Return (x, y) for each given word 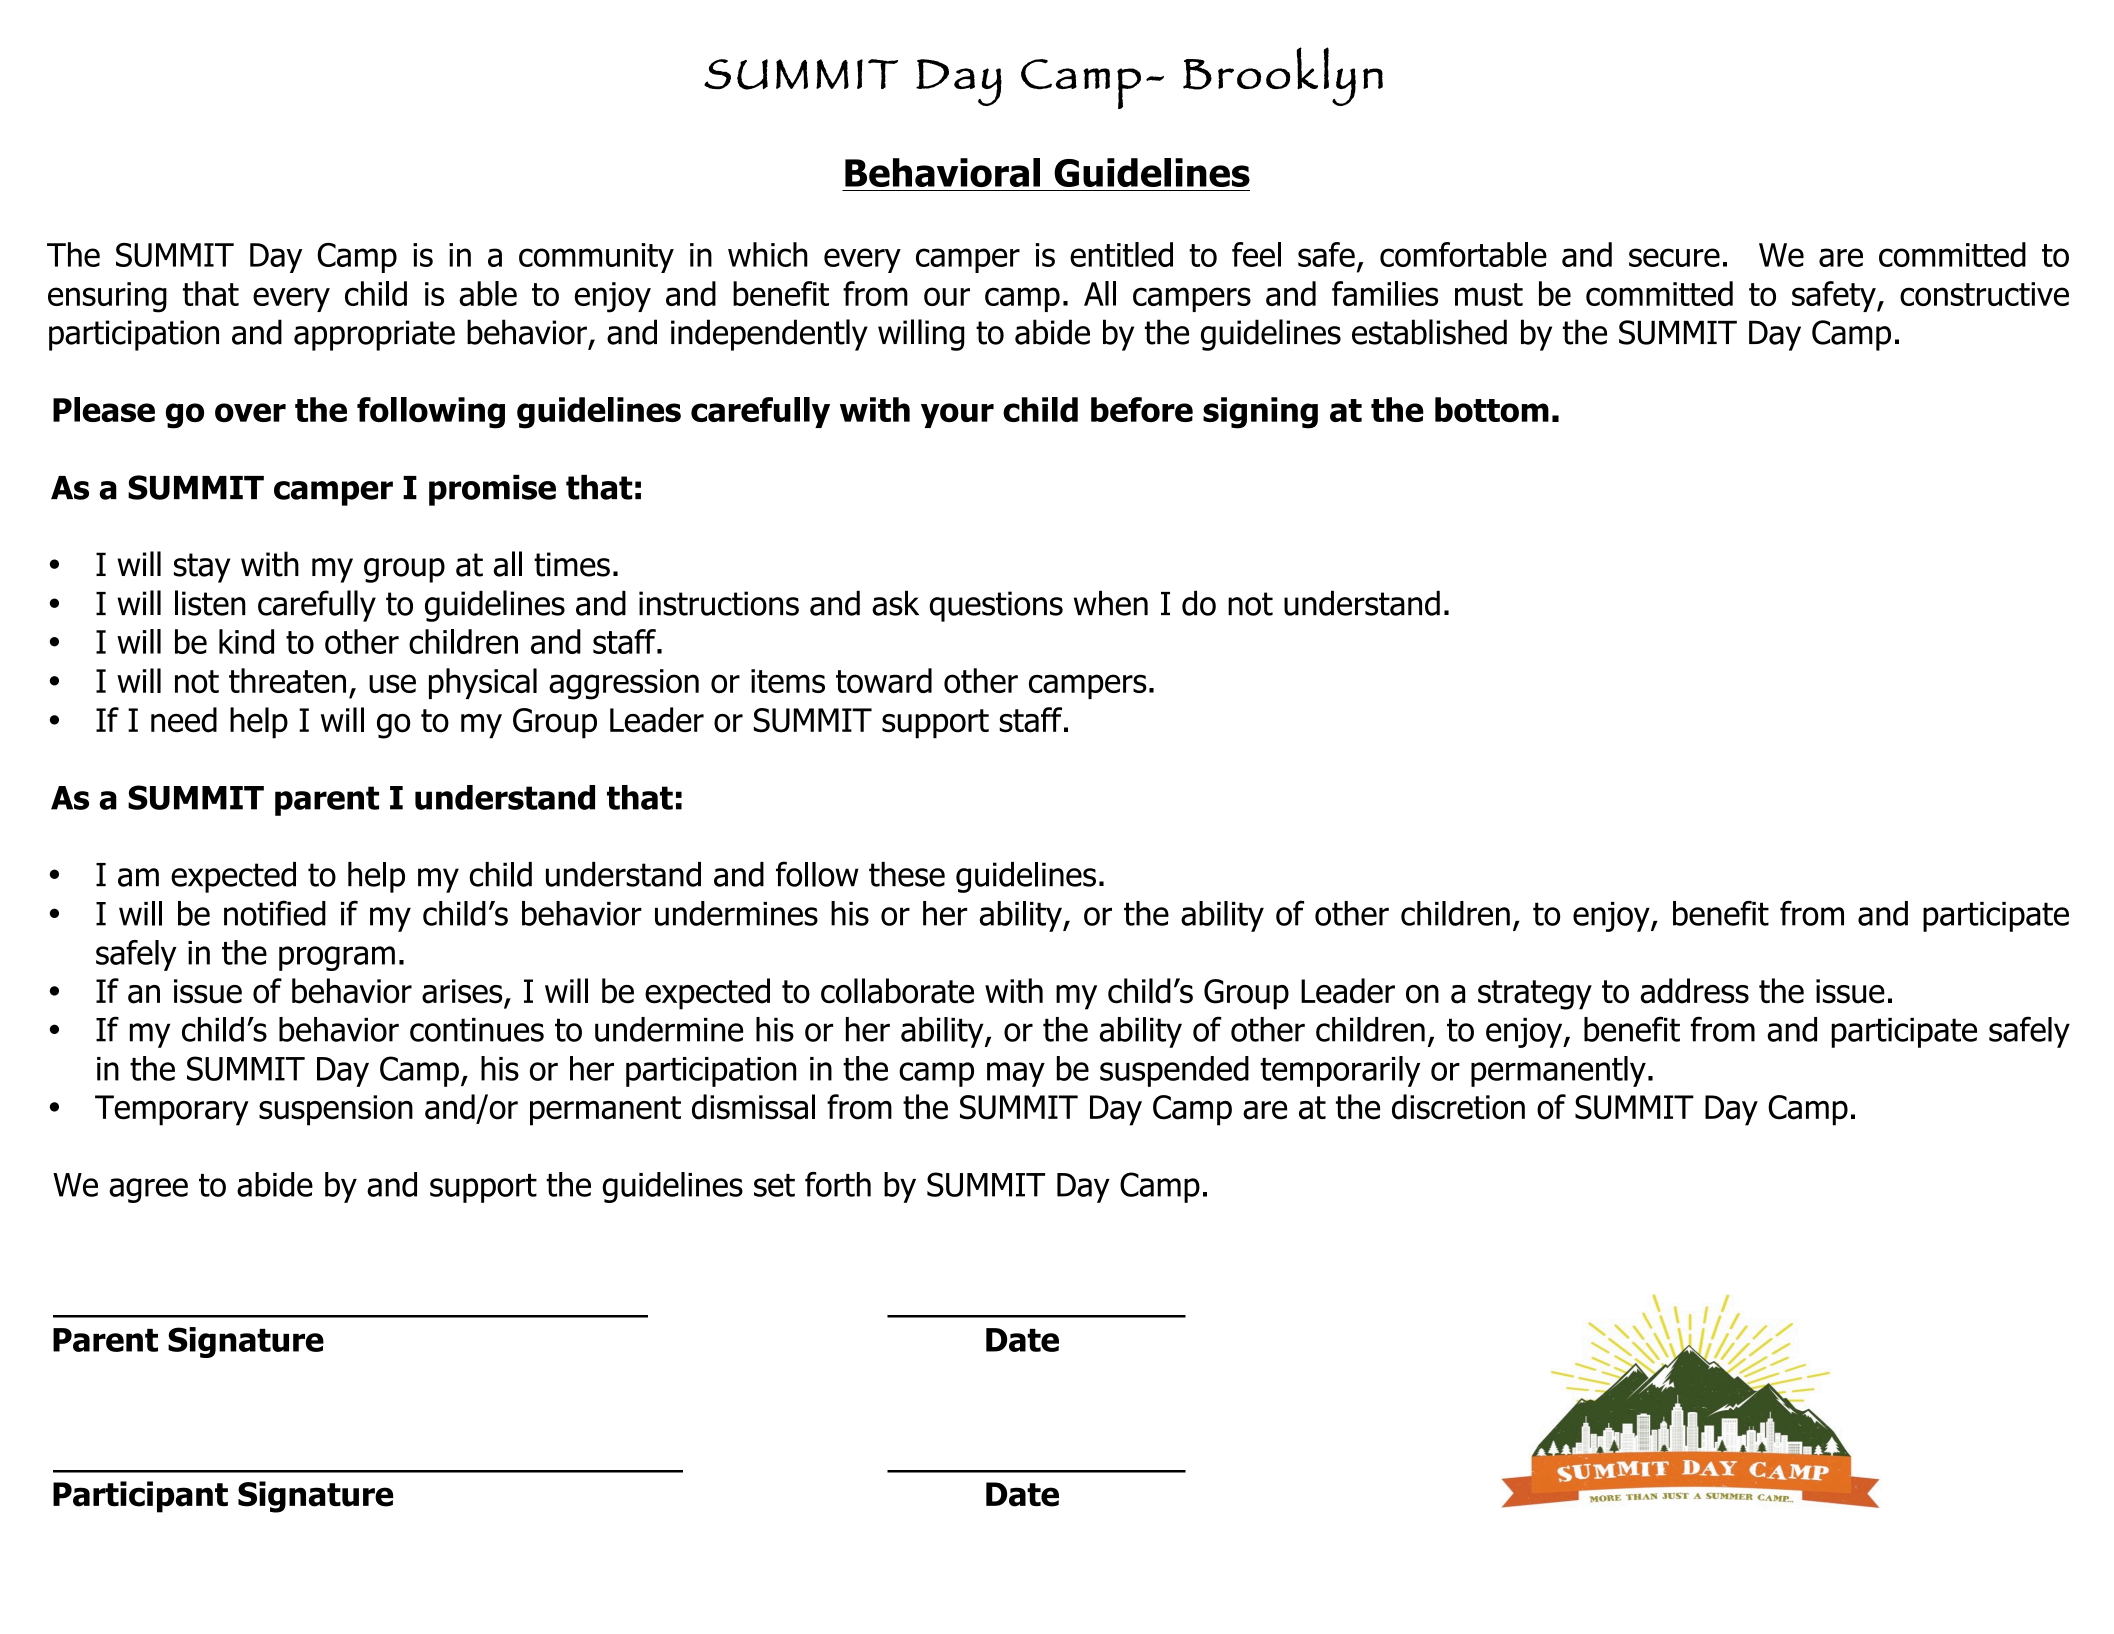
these (907, 874)
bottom (1492, 409)
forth (838, 1184)
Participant (140, 1497)
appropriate (374, 335)
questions (996, 606)
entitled (1121, 254)
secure (1674, 257)
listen (210, 603)
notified (275, 913)
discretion (1458, 1107)
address (1694, 991)
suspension (336, 1110)
